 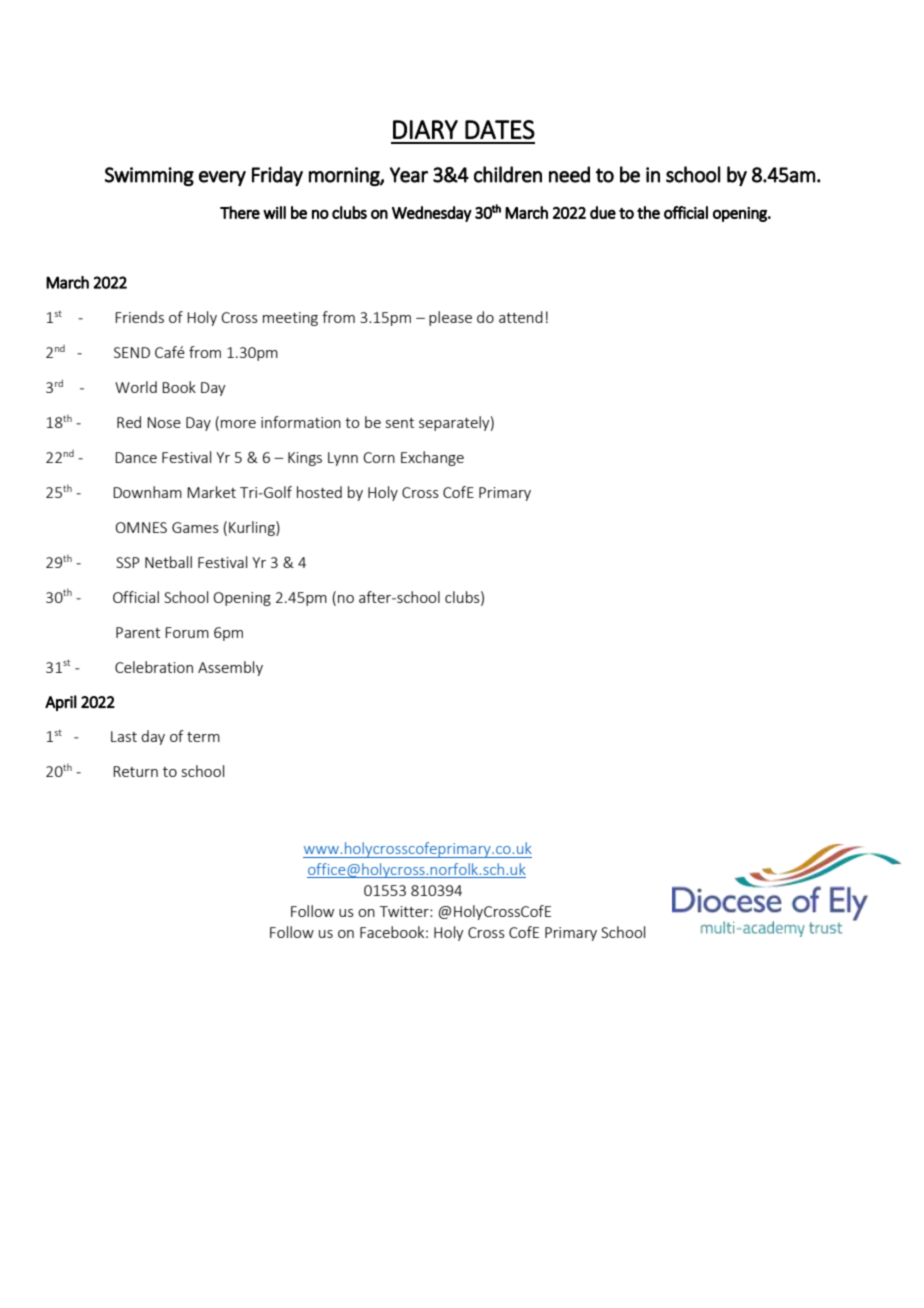 I want to click on Return, so click(x=135, y=771).
